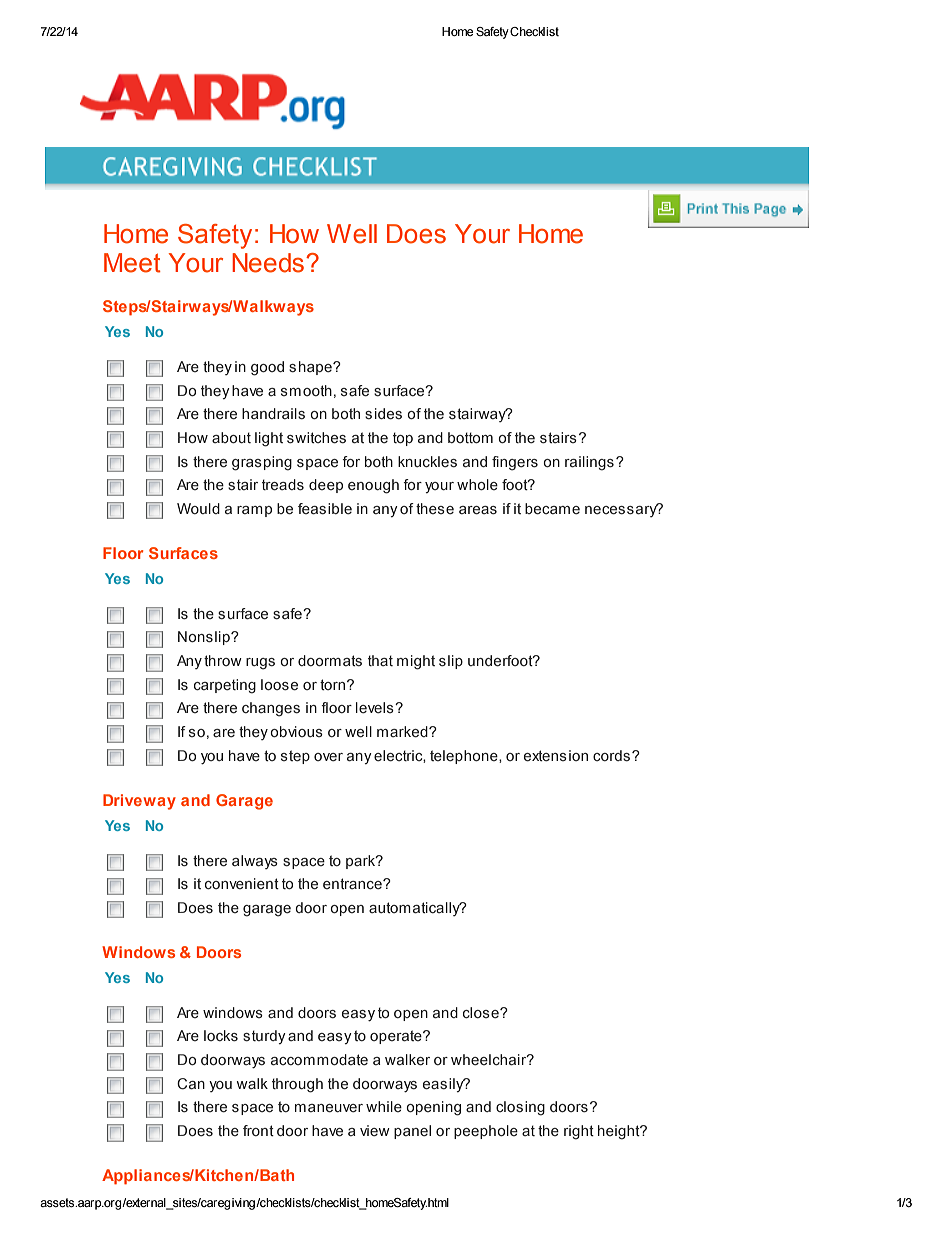  What do you see at coordinates (384, 1106) in the image?
I see `while` at bounding box center [384, 1106].
